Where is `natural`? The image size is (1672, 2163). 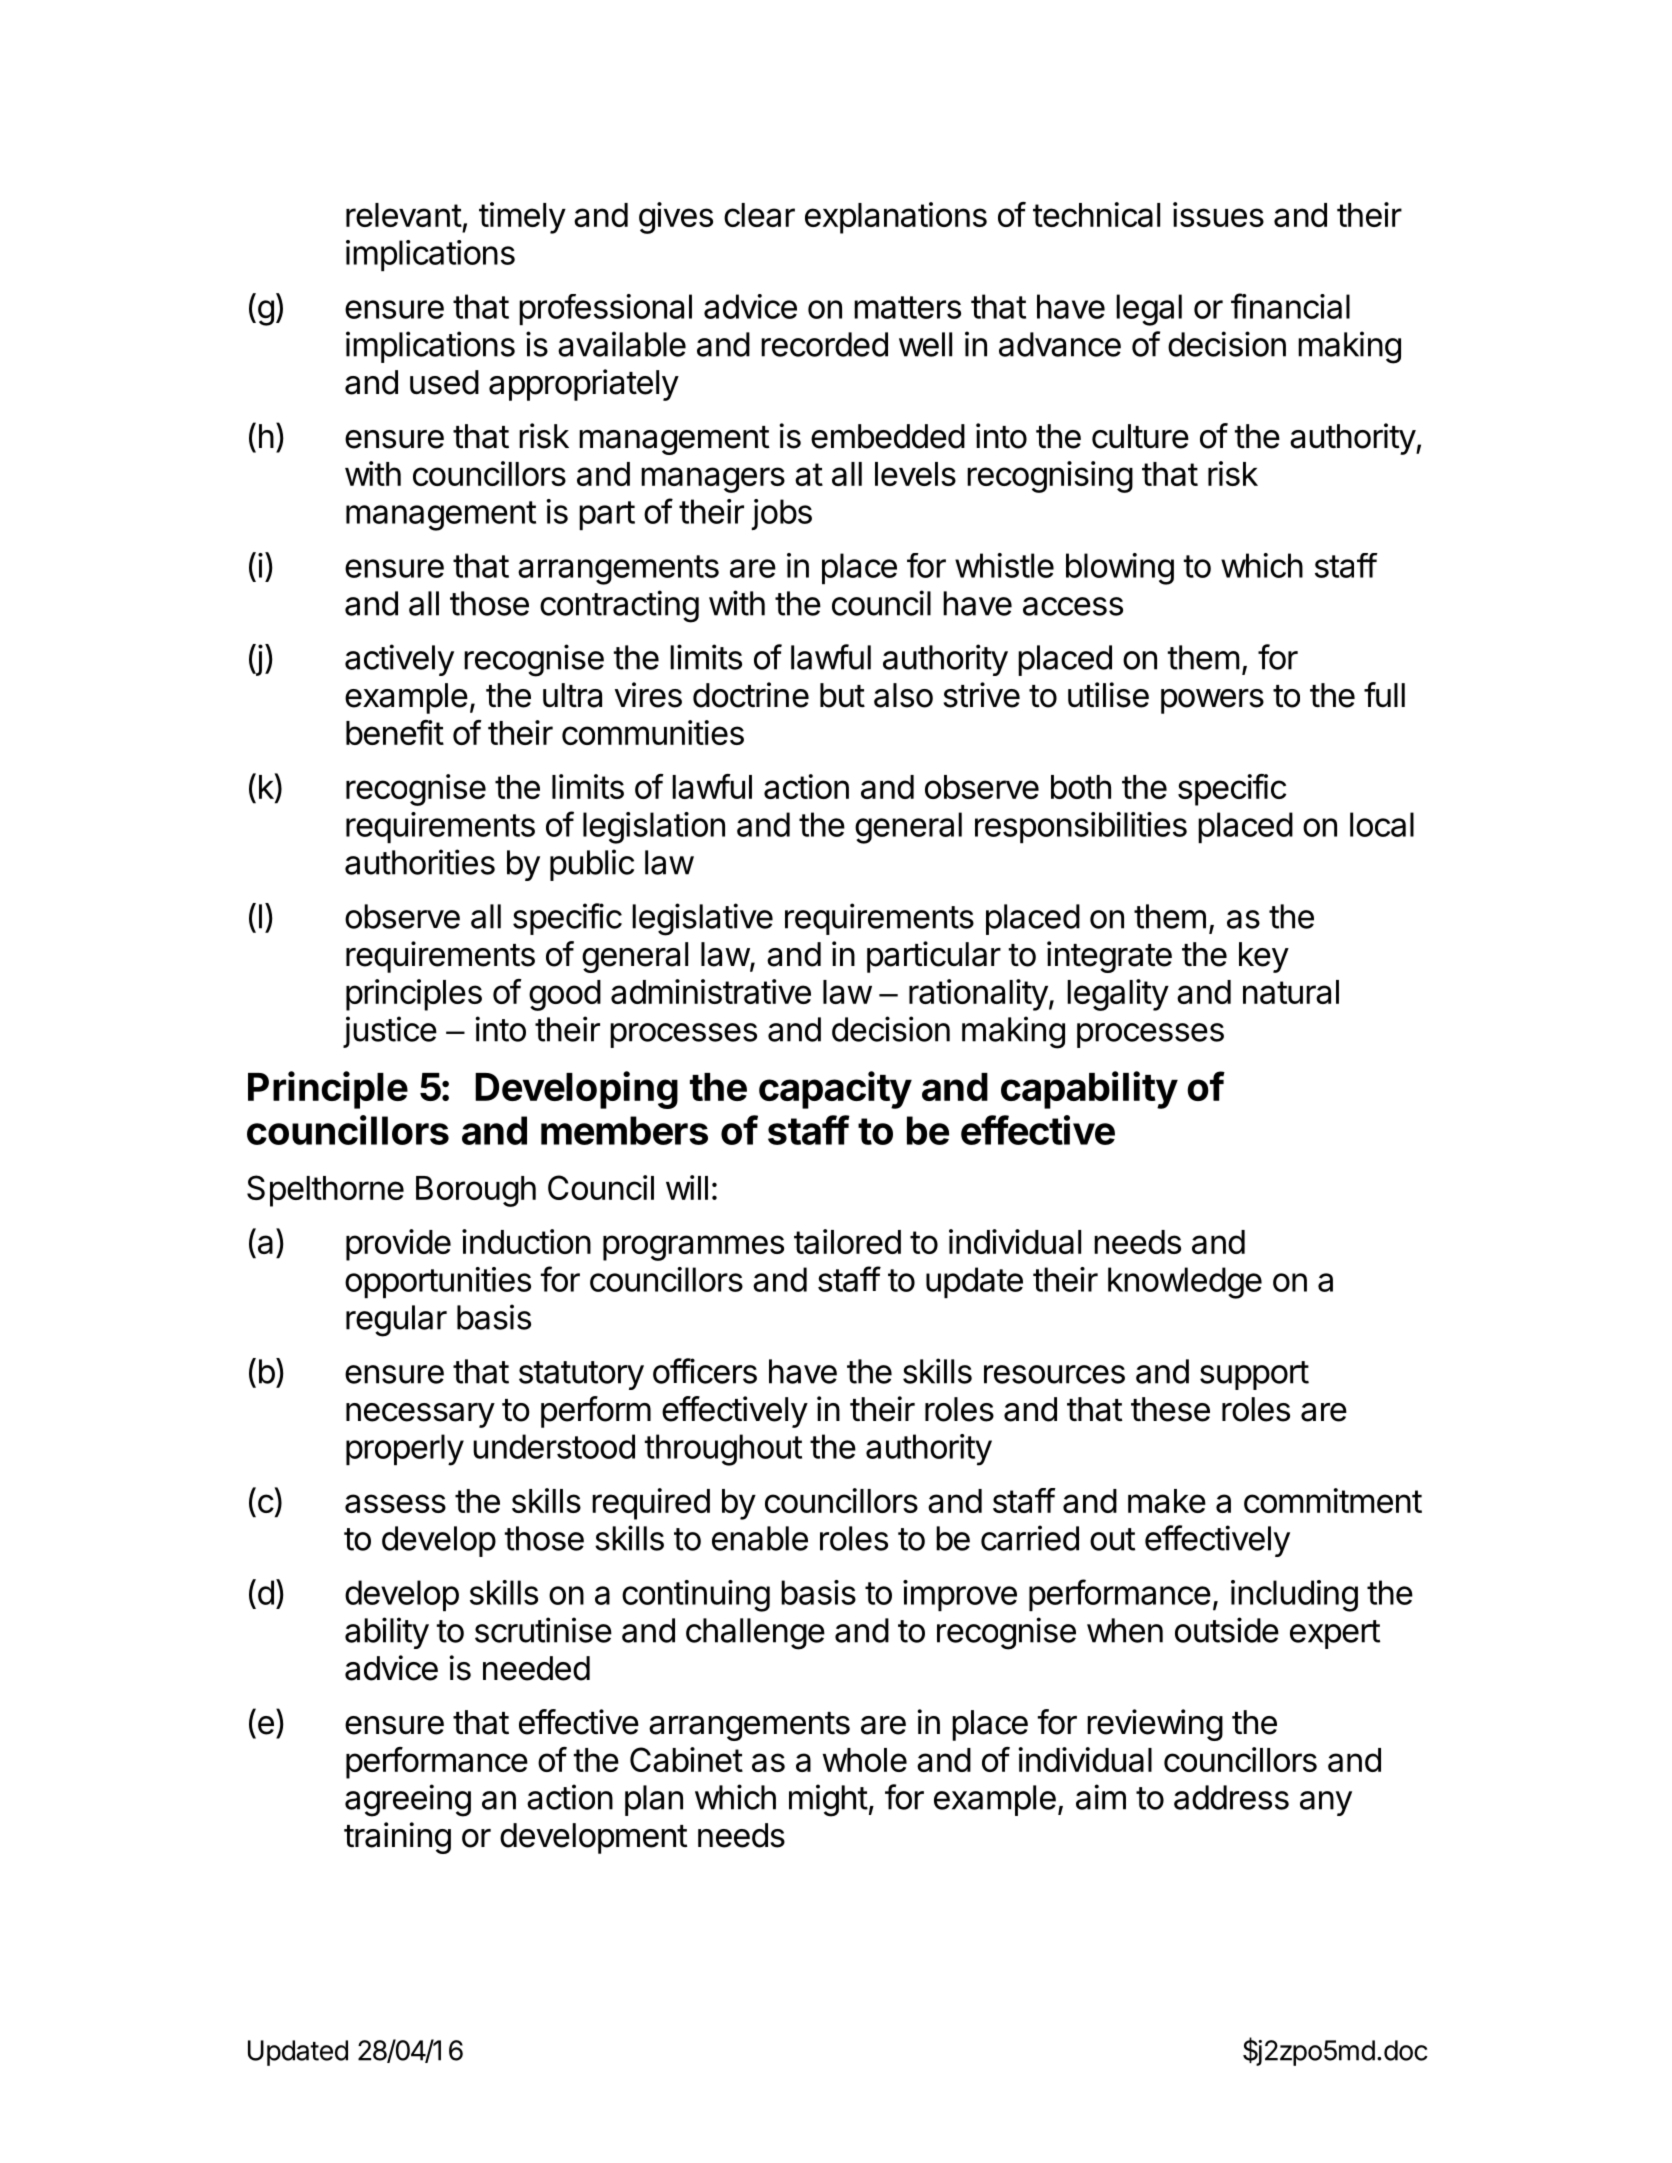 natural is located at coordinates (1291, 992).
